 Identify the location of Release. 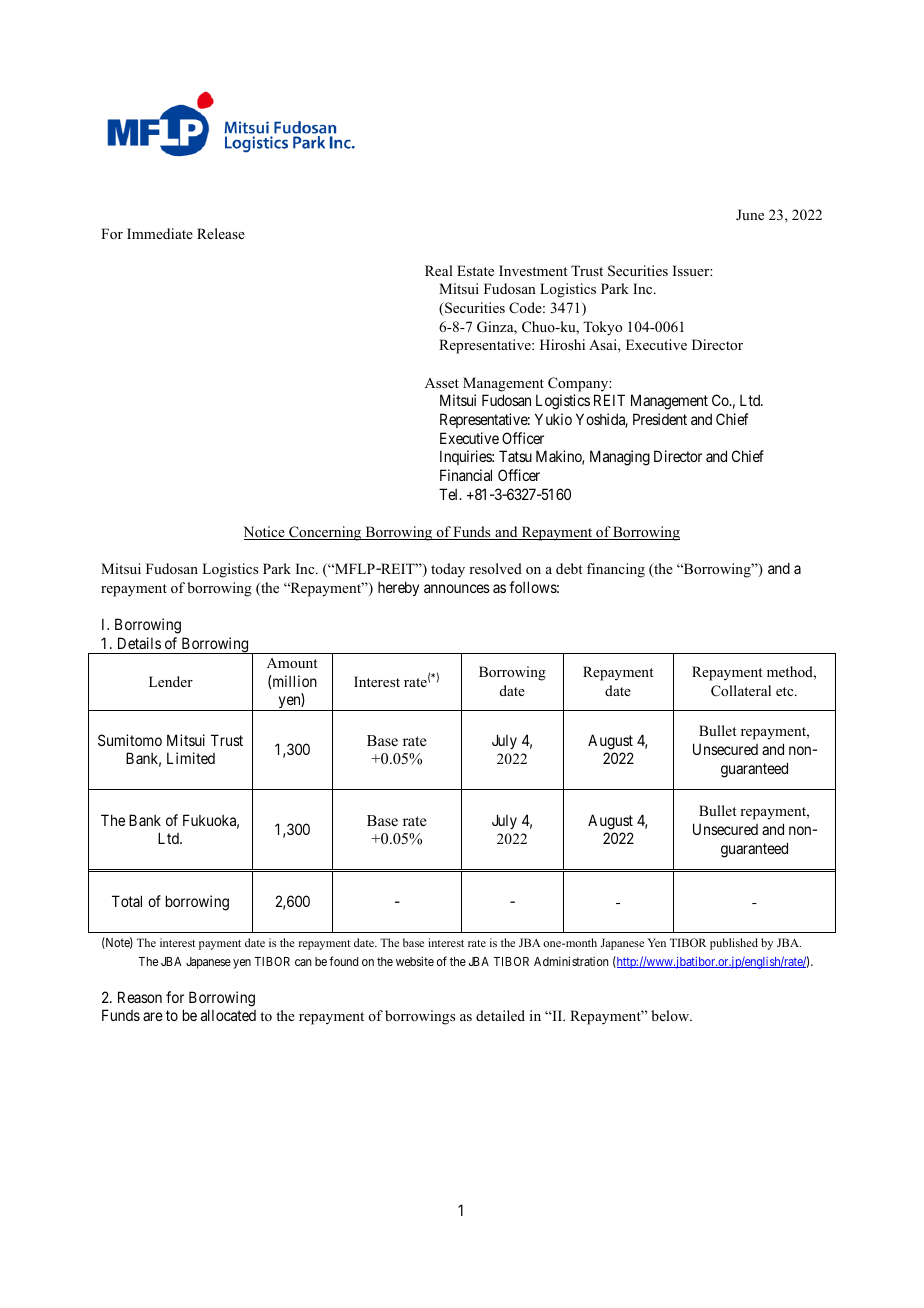
(221, 233).
